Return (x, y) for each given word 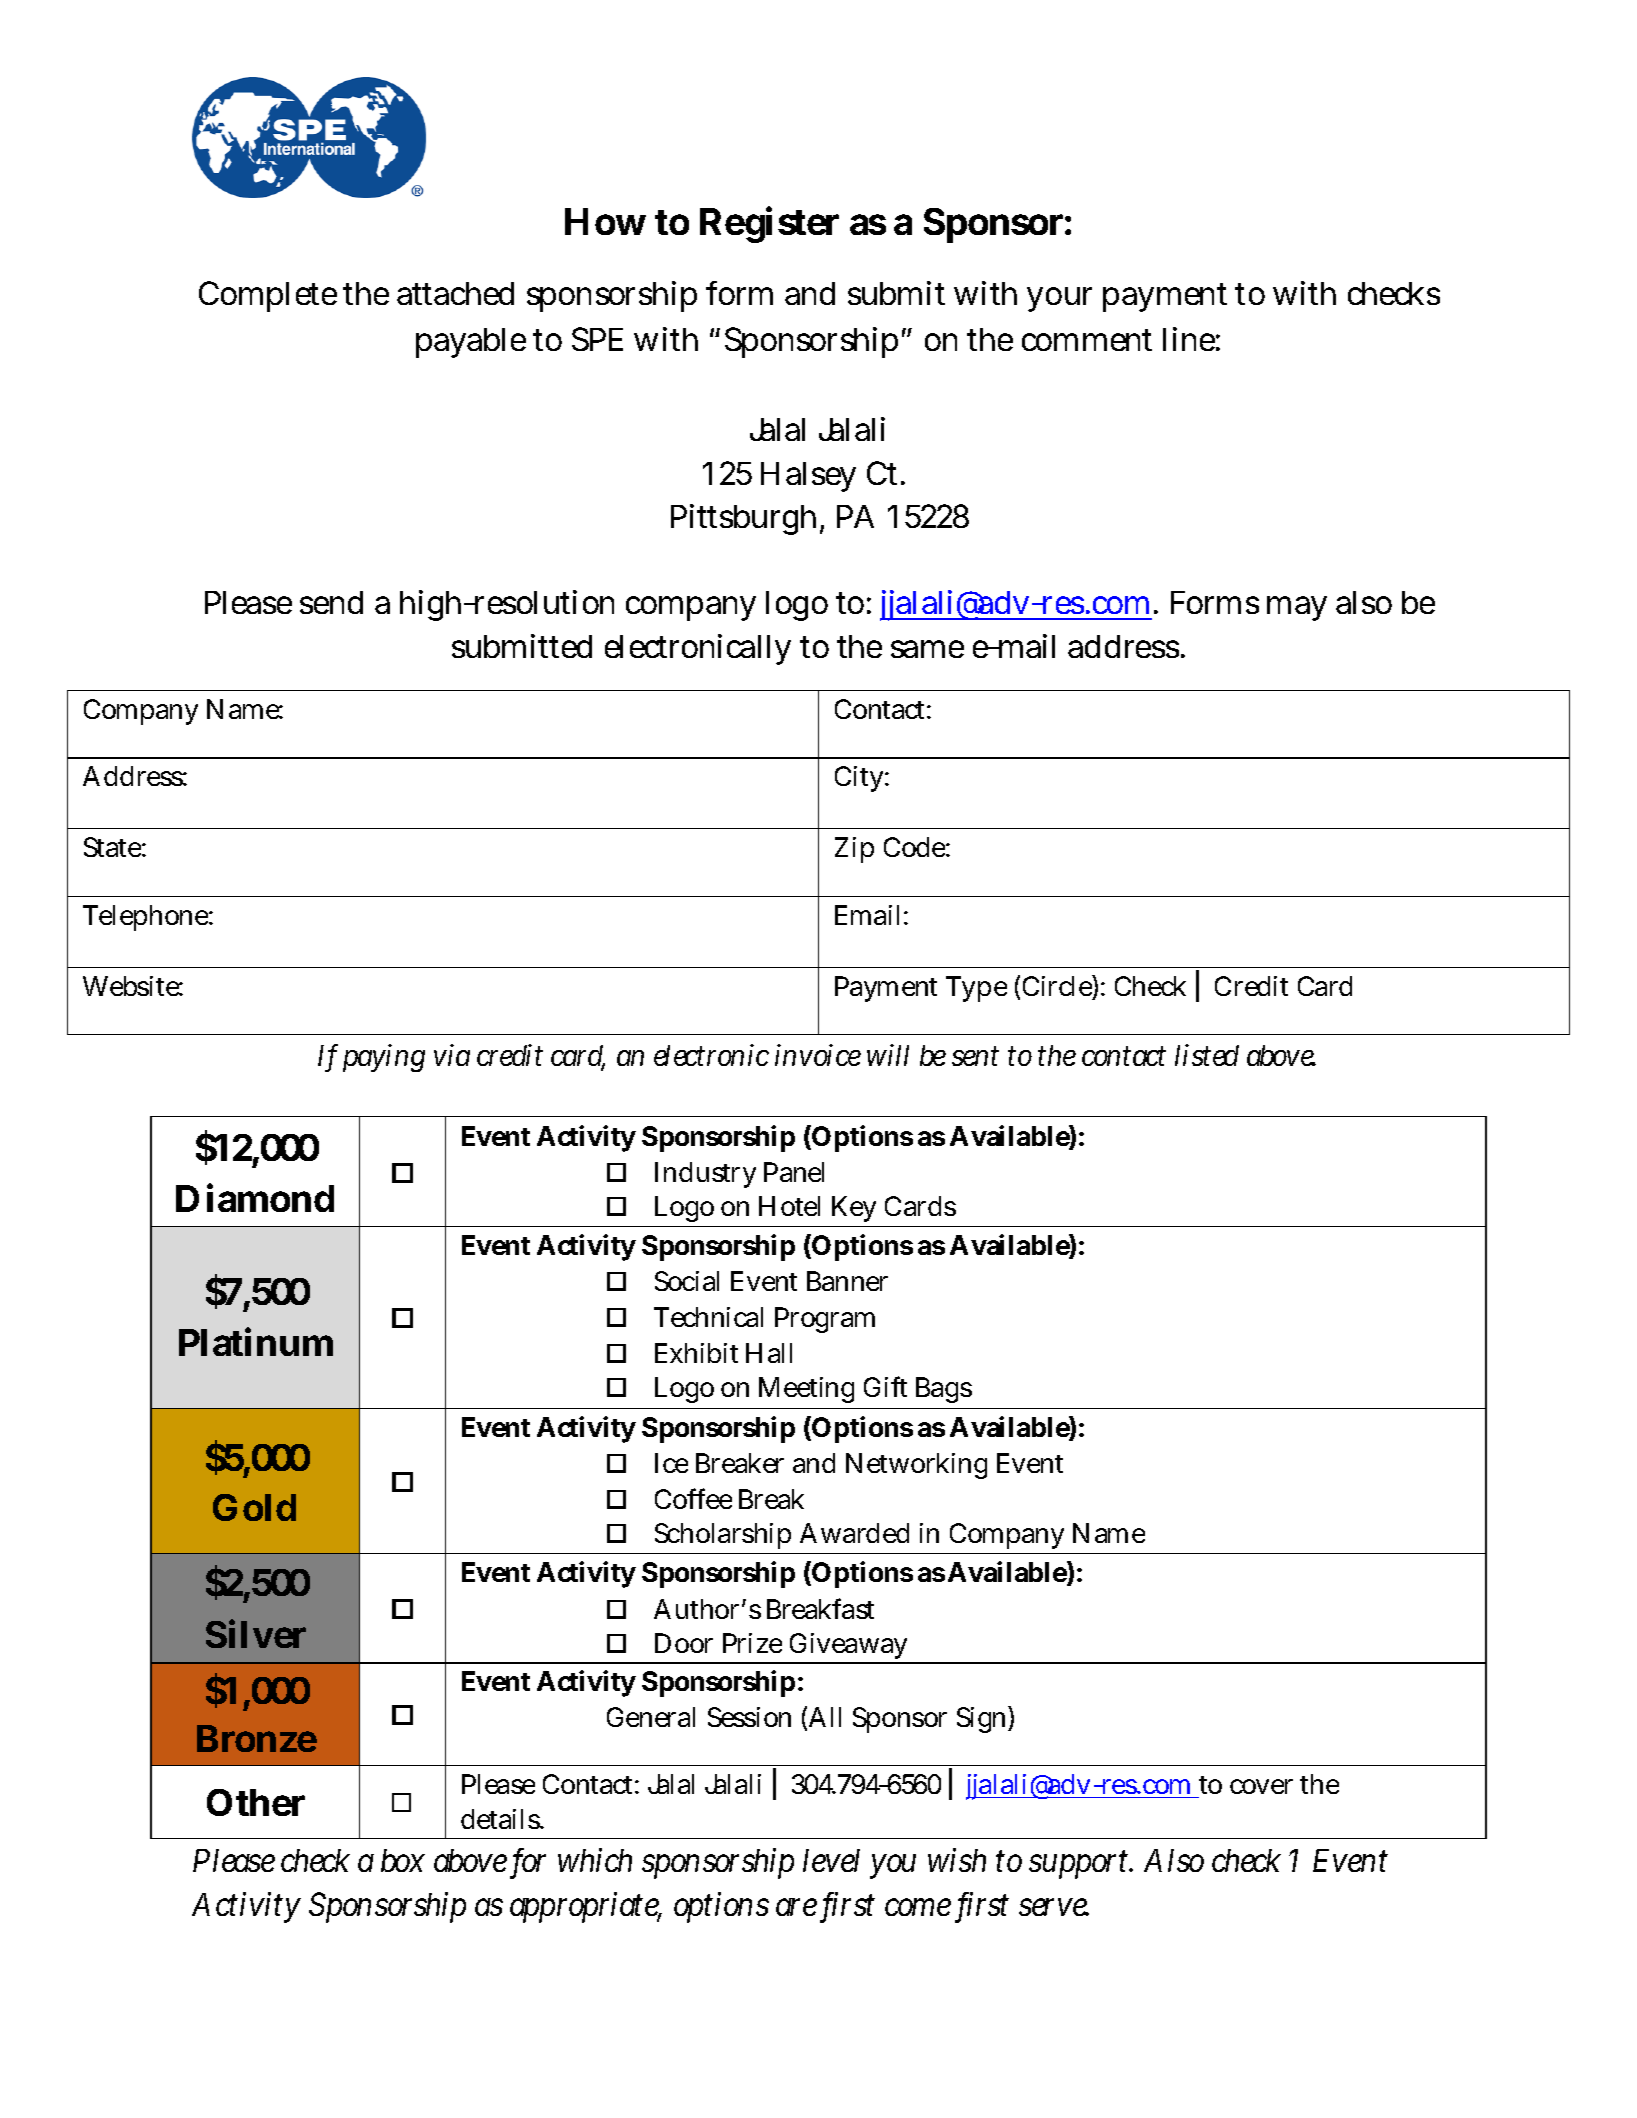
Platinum (256, 1342)
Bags (944, 1390)
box (403, 1860)
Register (769, 224)
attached (455, 293)
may (1297, 608)
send (331, 602)
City (860, 779)
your (1059, 299)
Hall (769, 1353)
